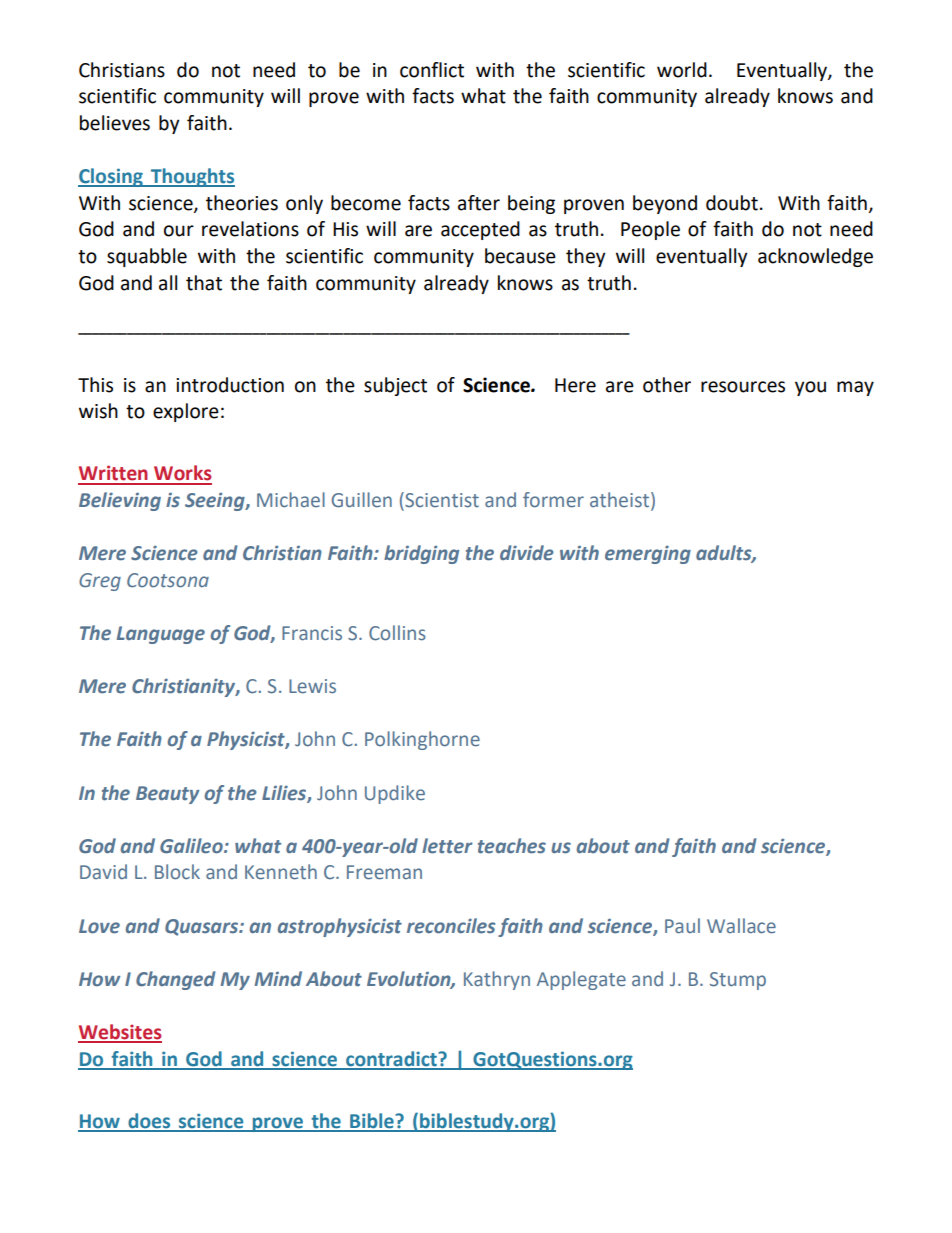 Image resolution: width=952 pixels, height=1233 pixels. What do you see at coordinates (432, 70) in the screenshot?
I see `conflict` at bounding box center [432, 70].
